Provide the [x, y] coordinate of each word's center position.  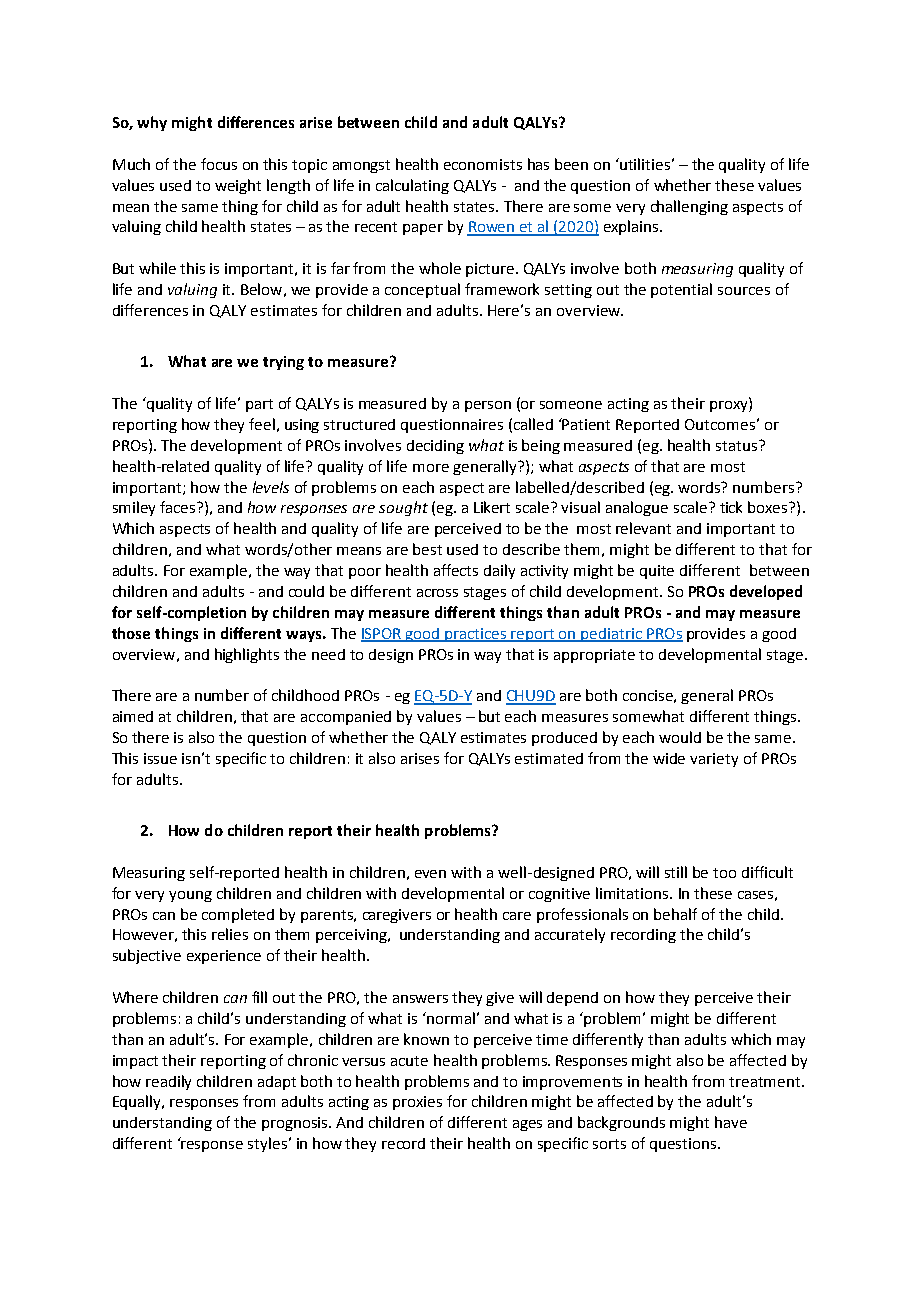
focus [219, 164]
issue [160, 758]
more [431, 468]
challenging [689, 207]
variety [714, 760]
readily [168, 1082]
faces [179, 507]
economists [483, 164]
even [430, 874]
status [736, 446]
